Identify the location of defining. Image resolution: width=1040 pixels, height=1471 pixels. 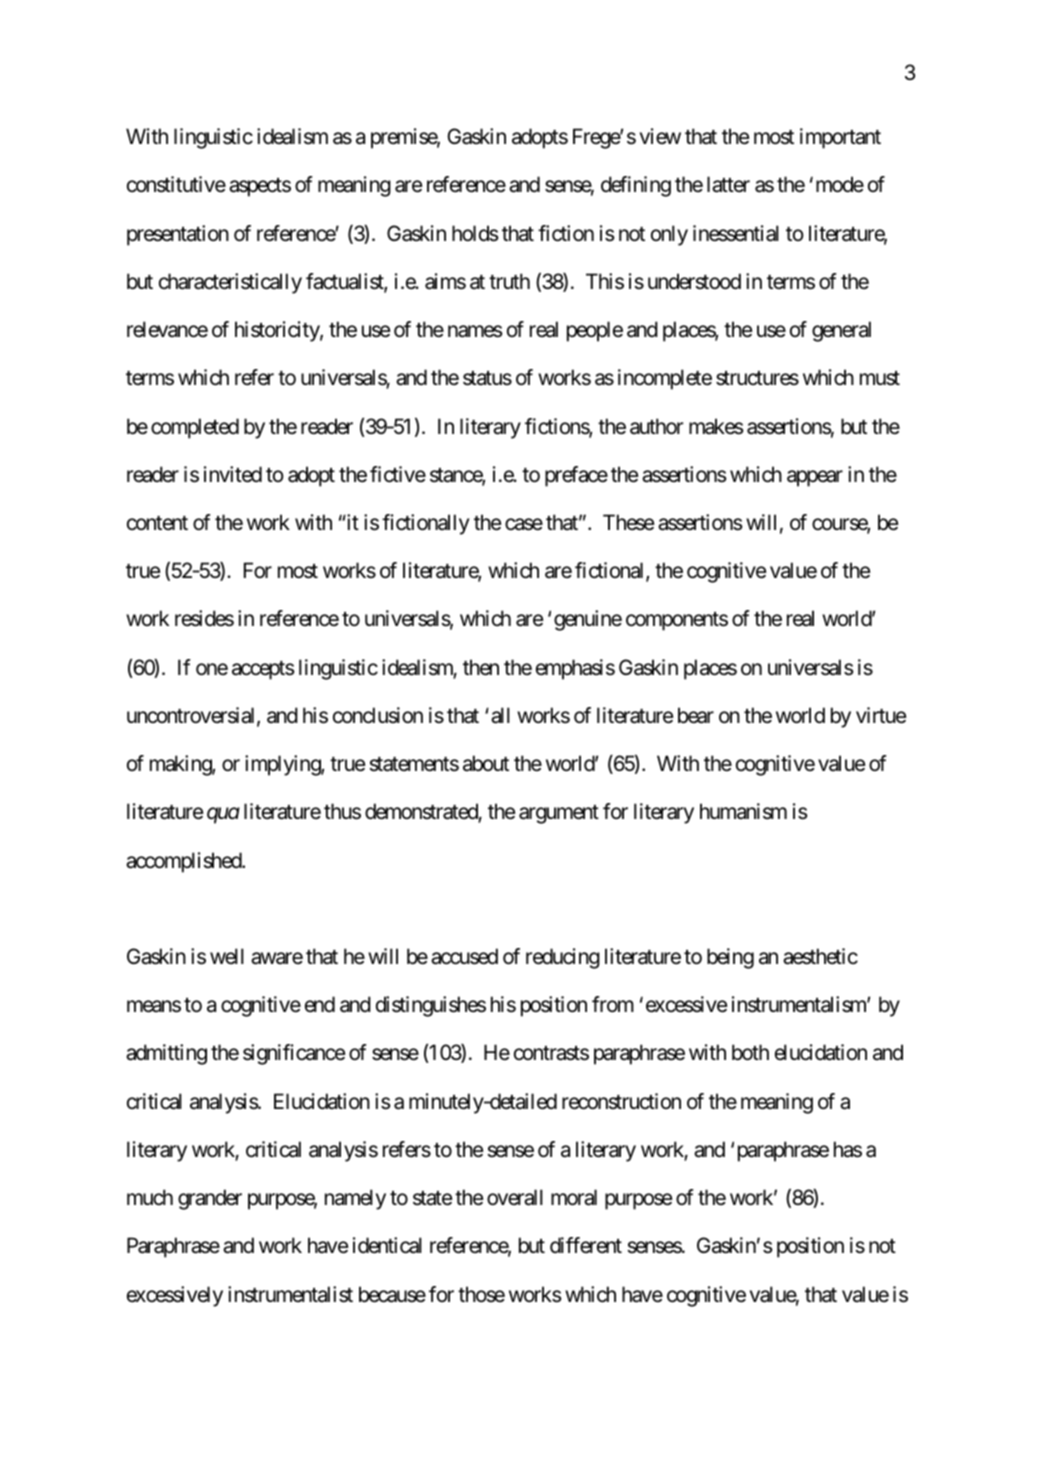
(636, 186).
